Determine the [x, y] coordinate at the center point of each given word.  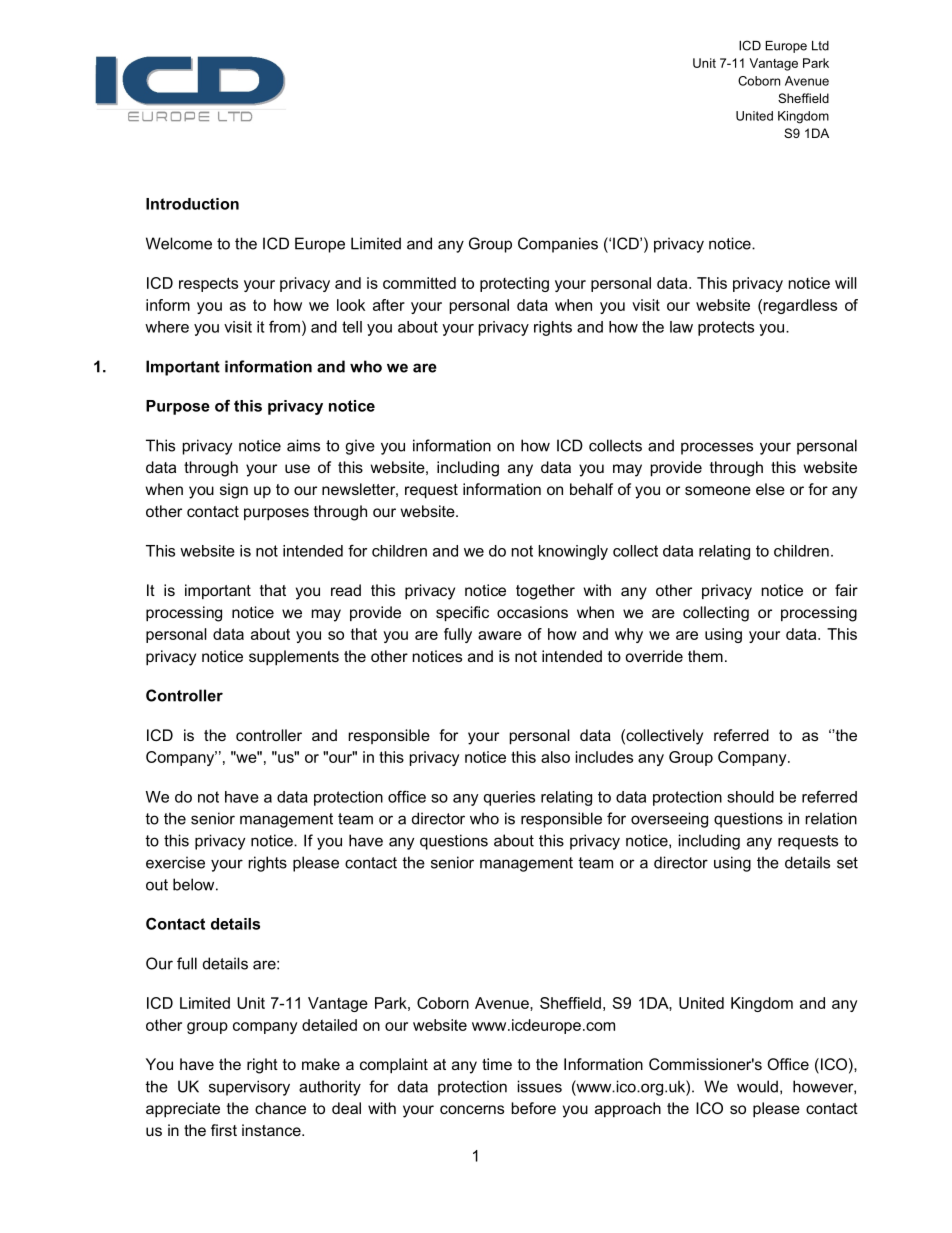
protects [726, 328]
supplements [294, 658]
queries [509, 798]
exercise [175, 862]
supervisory [249, 1088]
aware [500, 635]
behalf [591, 489]
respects [208, 284]
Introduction [192, 204]
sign [234, 491]
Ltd [820, 46]
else [770, 489]
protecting [514, 284]
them [705, 656]
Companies [558, 245]
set [847, 863]
